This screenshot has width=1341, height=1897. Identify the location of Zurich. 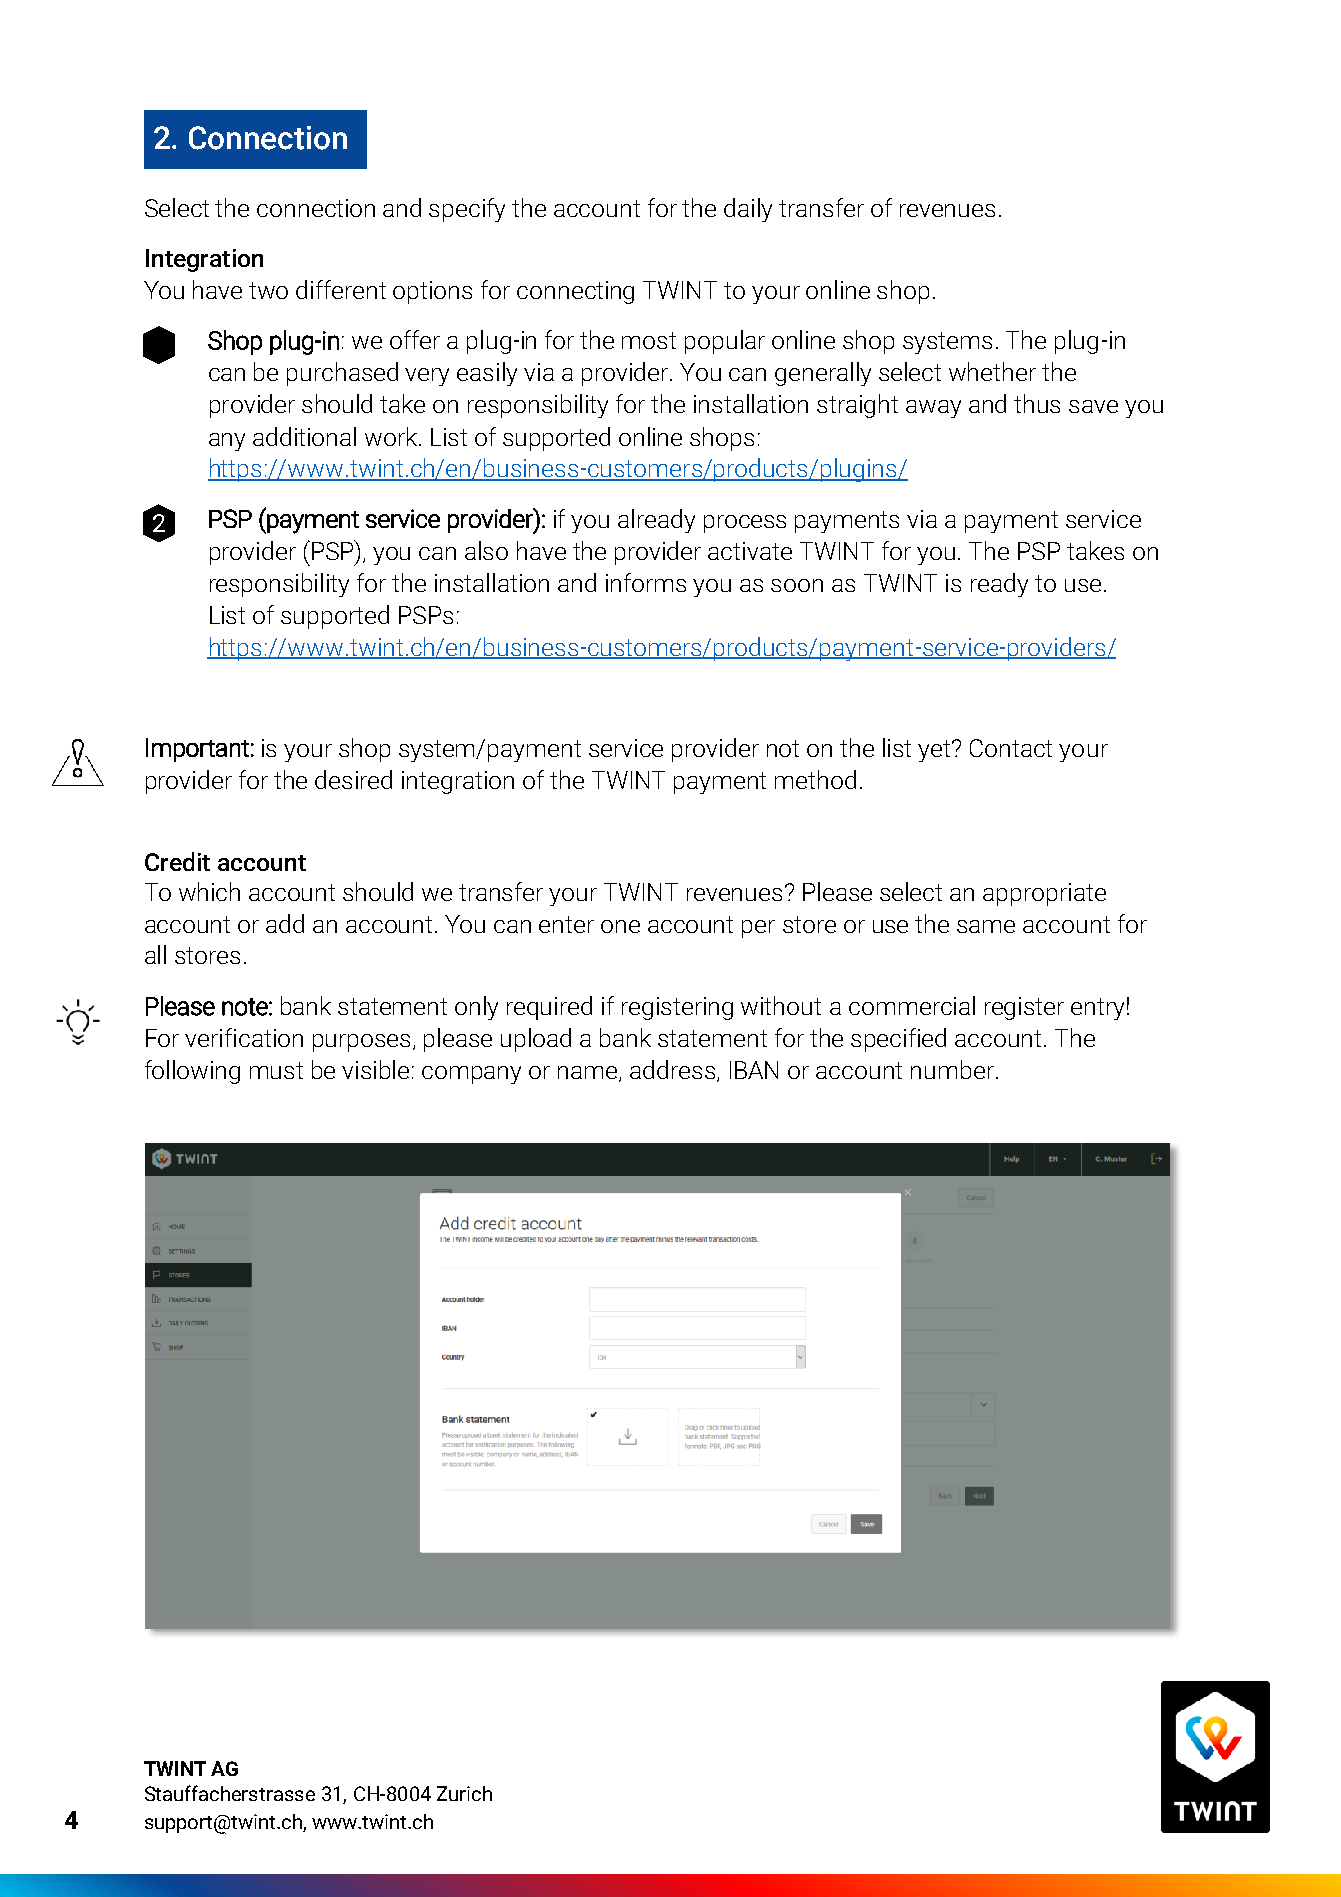
(464, 1793).
